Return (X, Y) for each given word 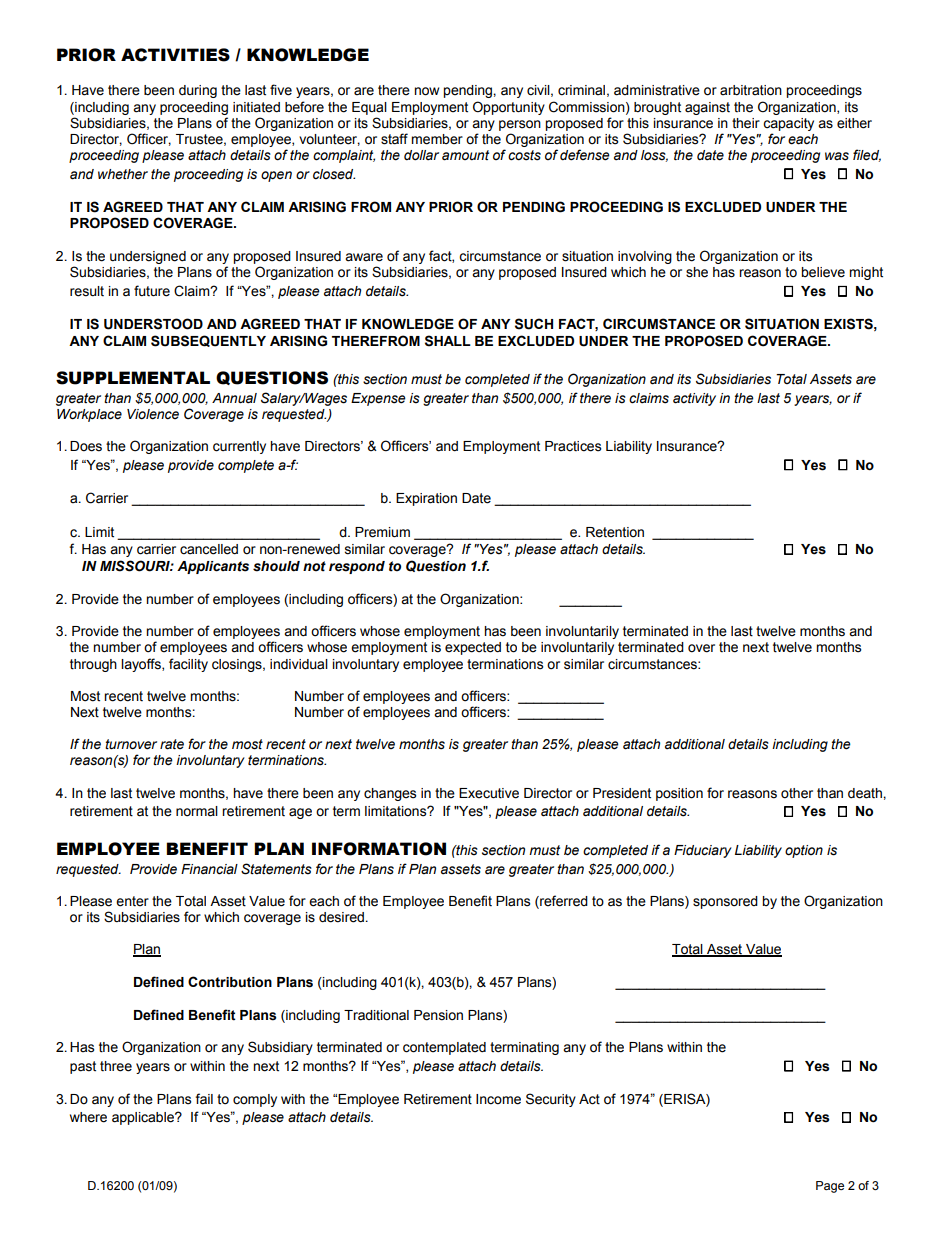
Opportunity (509, 108)
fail (204, 1099)
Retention (615, 532)
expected (473, 648)
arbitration (751, 90)
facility (188, 665)
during (198, 91)
